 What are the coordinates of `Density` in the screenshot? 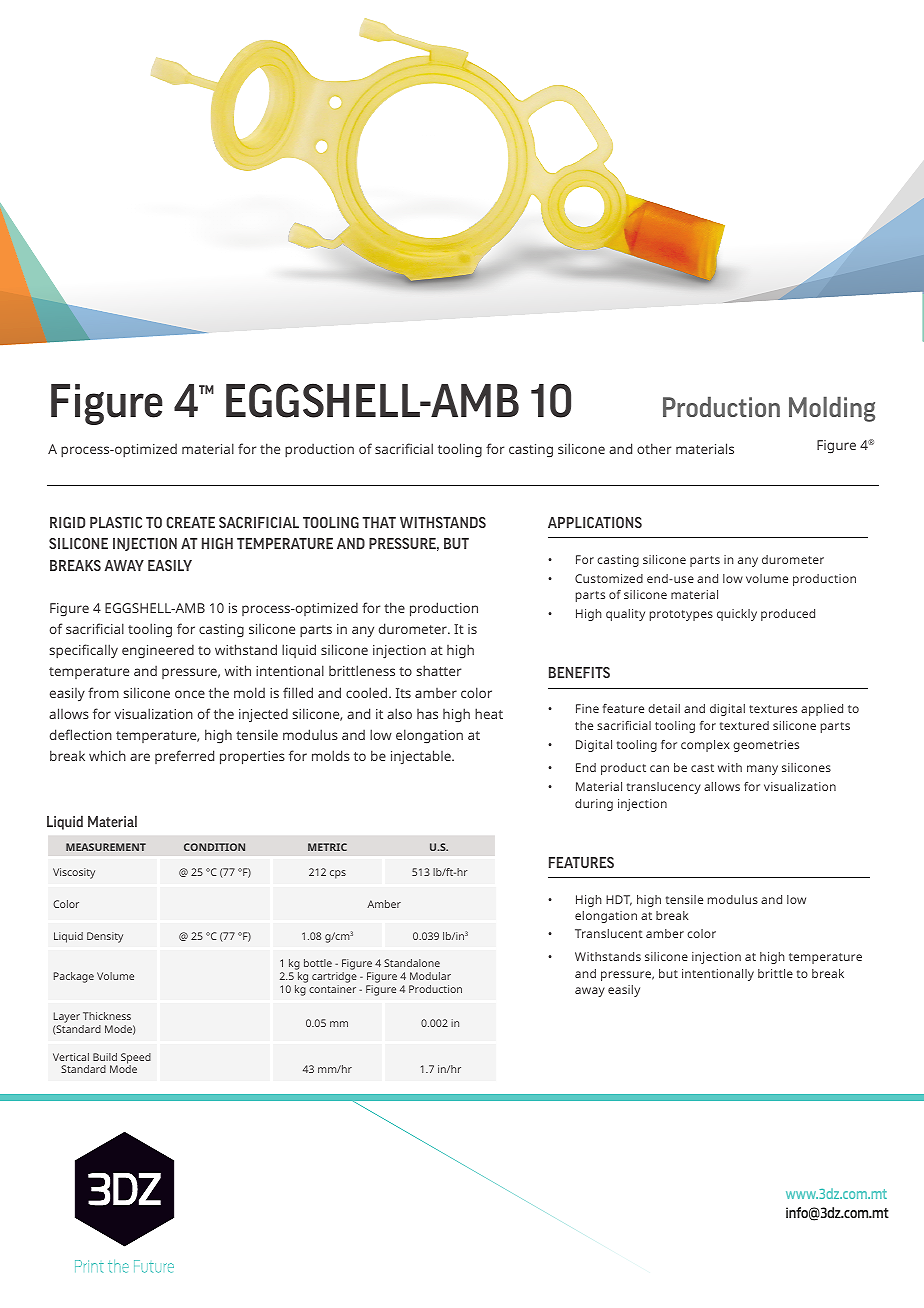 It's located at (105, 937).
